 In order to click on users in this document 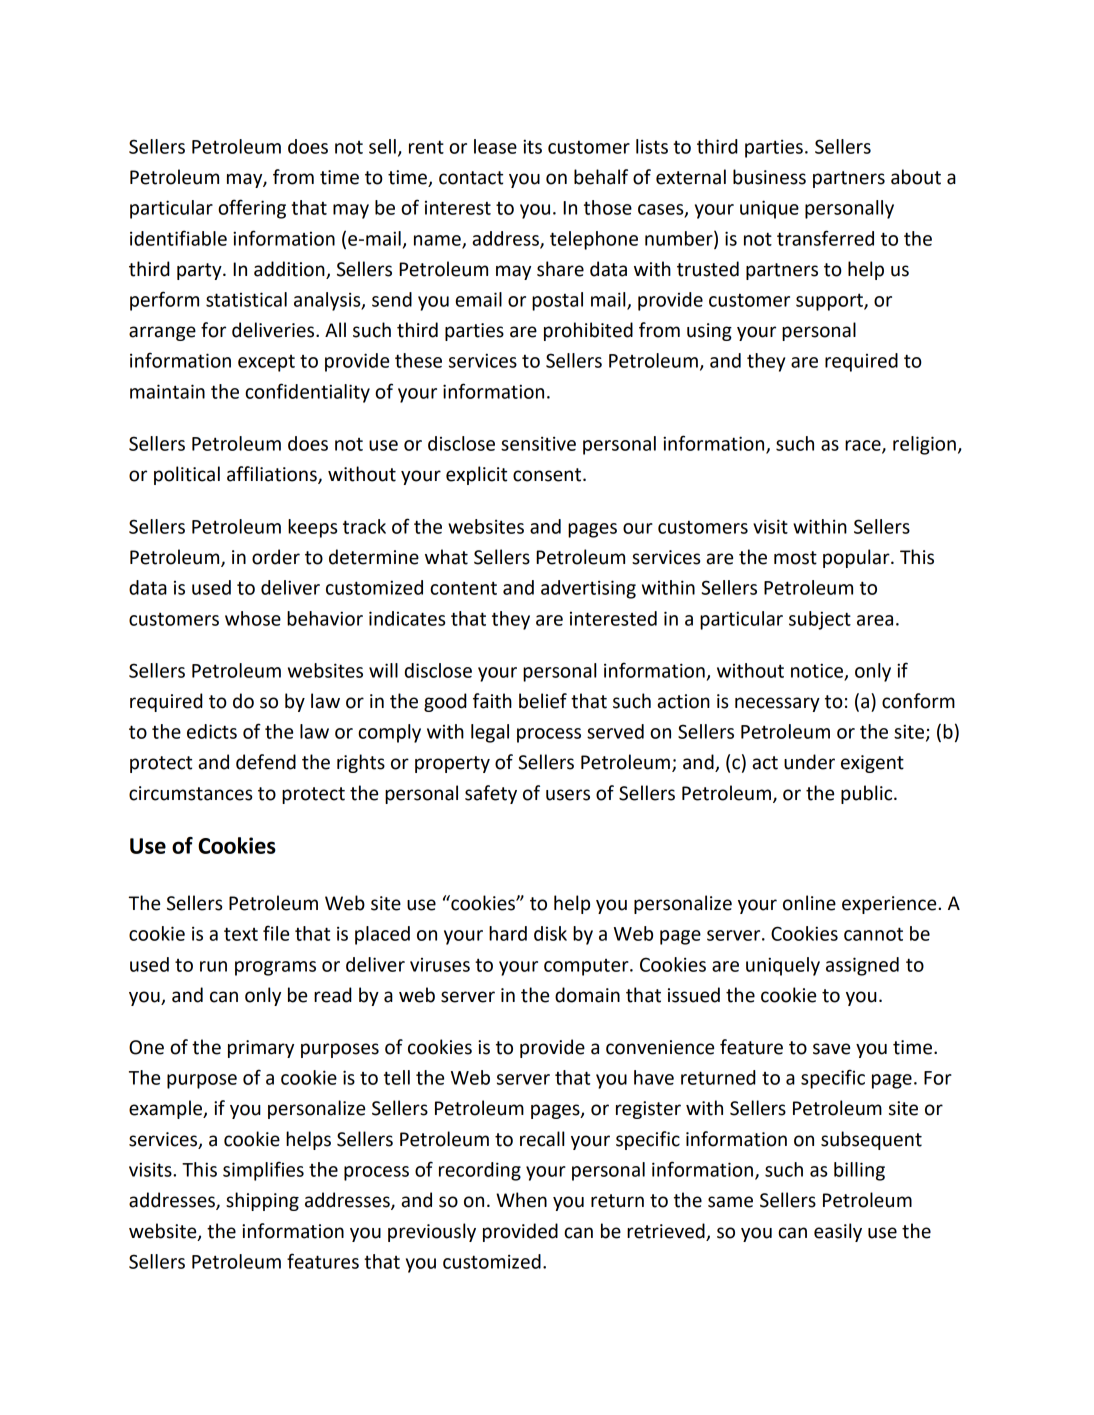, I will do `click(568, 795)`.
